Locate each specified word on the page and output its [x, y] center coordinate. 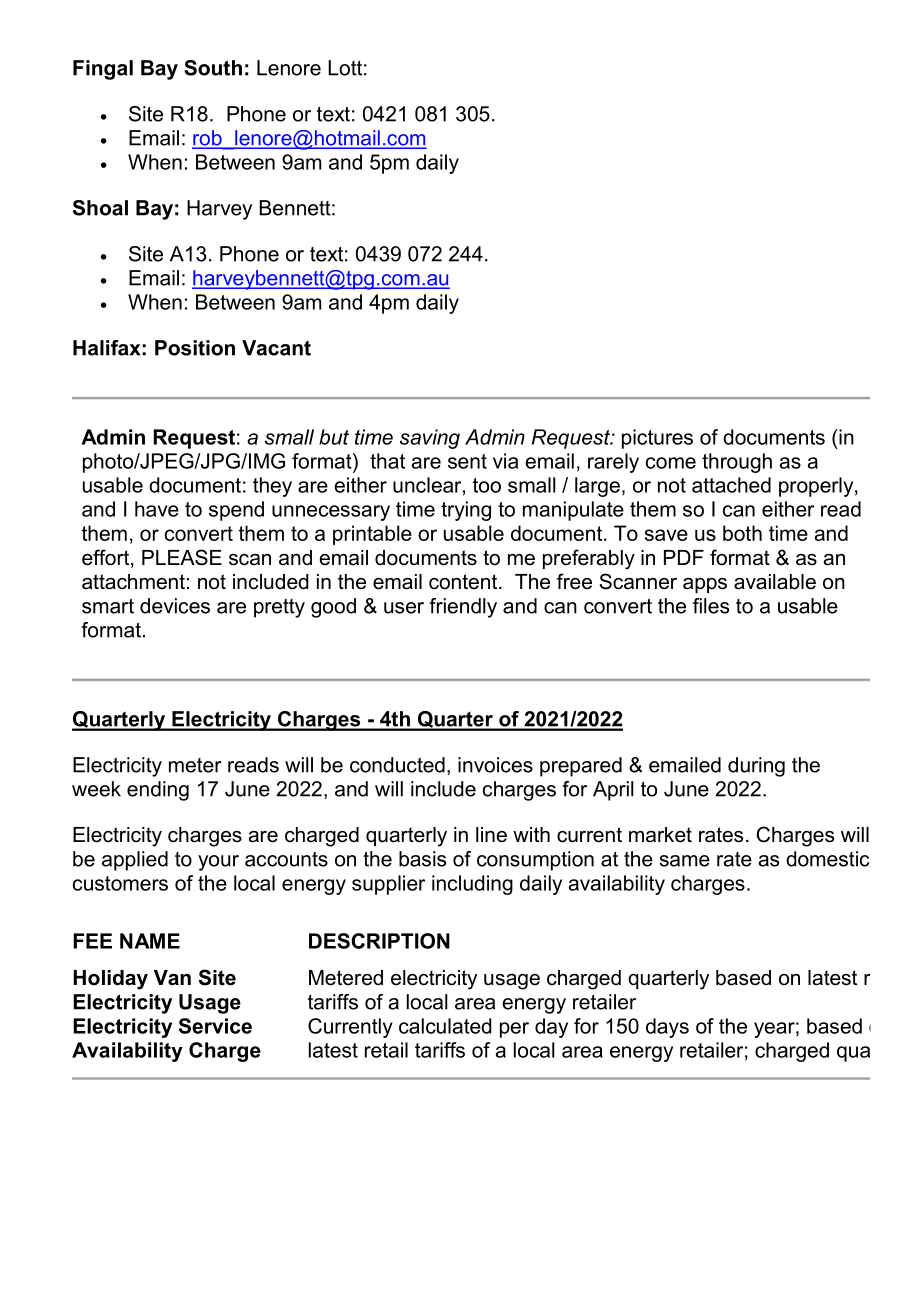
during [756, 767]
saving [430, 439]
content [464, 582]
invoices [495, 765]
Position [195, 348]
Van [172, 978]
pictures [657, 439]
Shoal [100, 208]
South [213, 68]
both [742, 533]
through [737, 463]
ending [158, 791]
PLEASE [182, 557]
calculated [445, 1026]
